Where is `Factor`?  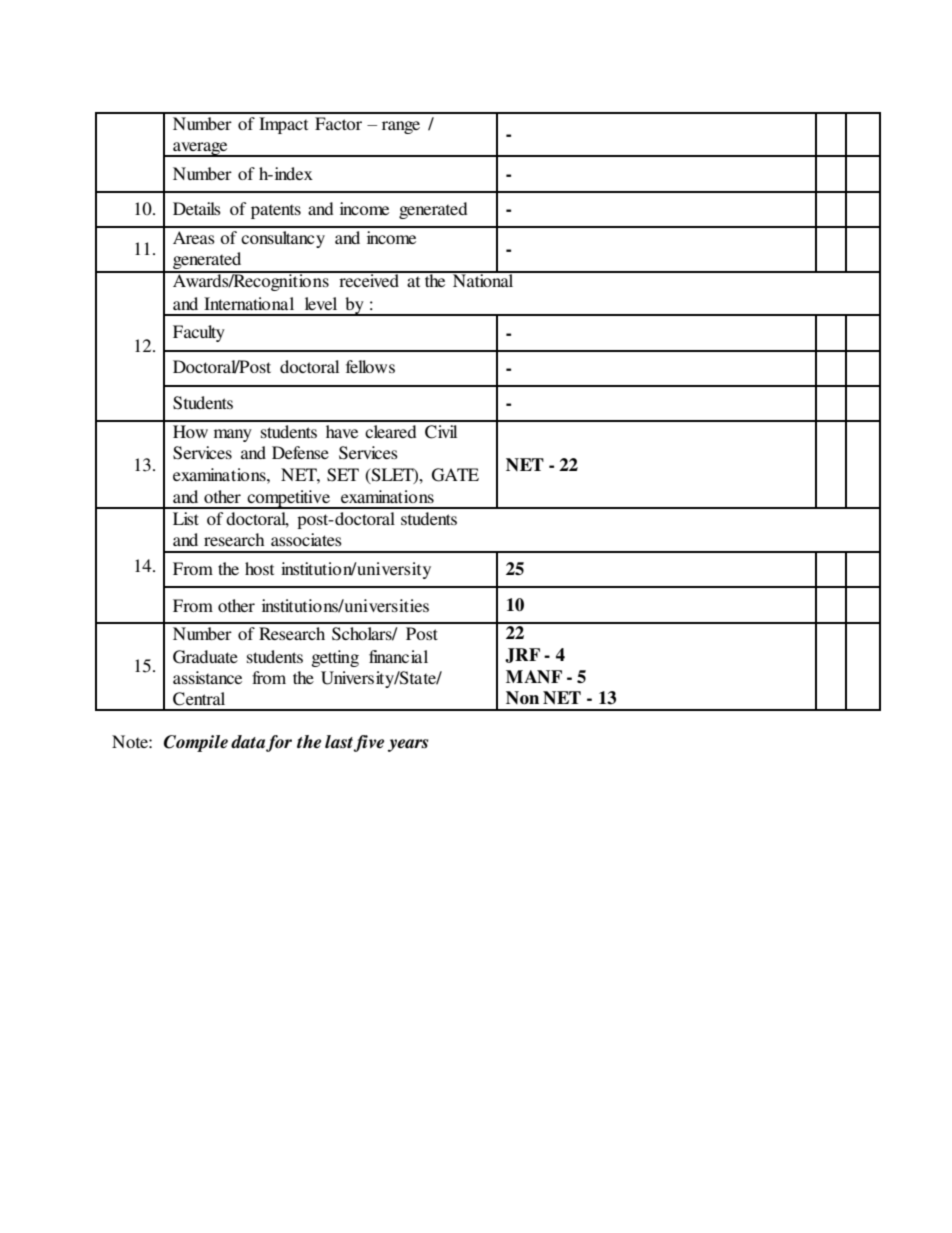
Factor is located at coordinates (338, 123).
